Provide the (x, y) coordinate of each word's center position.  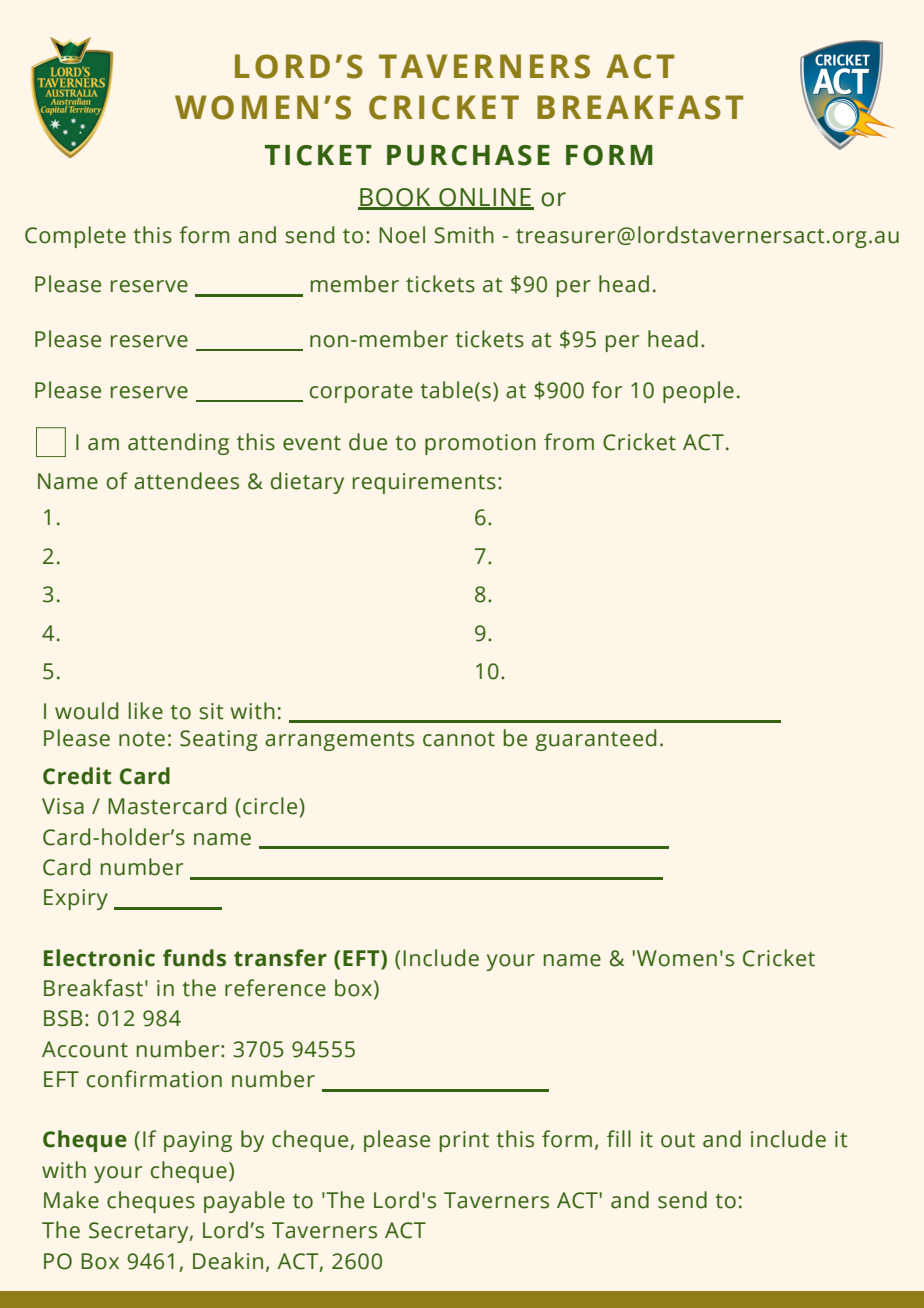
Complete (75, 237)
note (142, 739)
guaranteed (595, 740)
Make (71, 1200)
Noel (402, 235)
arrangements (339, 741)
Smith (464, 235)
